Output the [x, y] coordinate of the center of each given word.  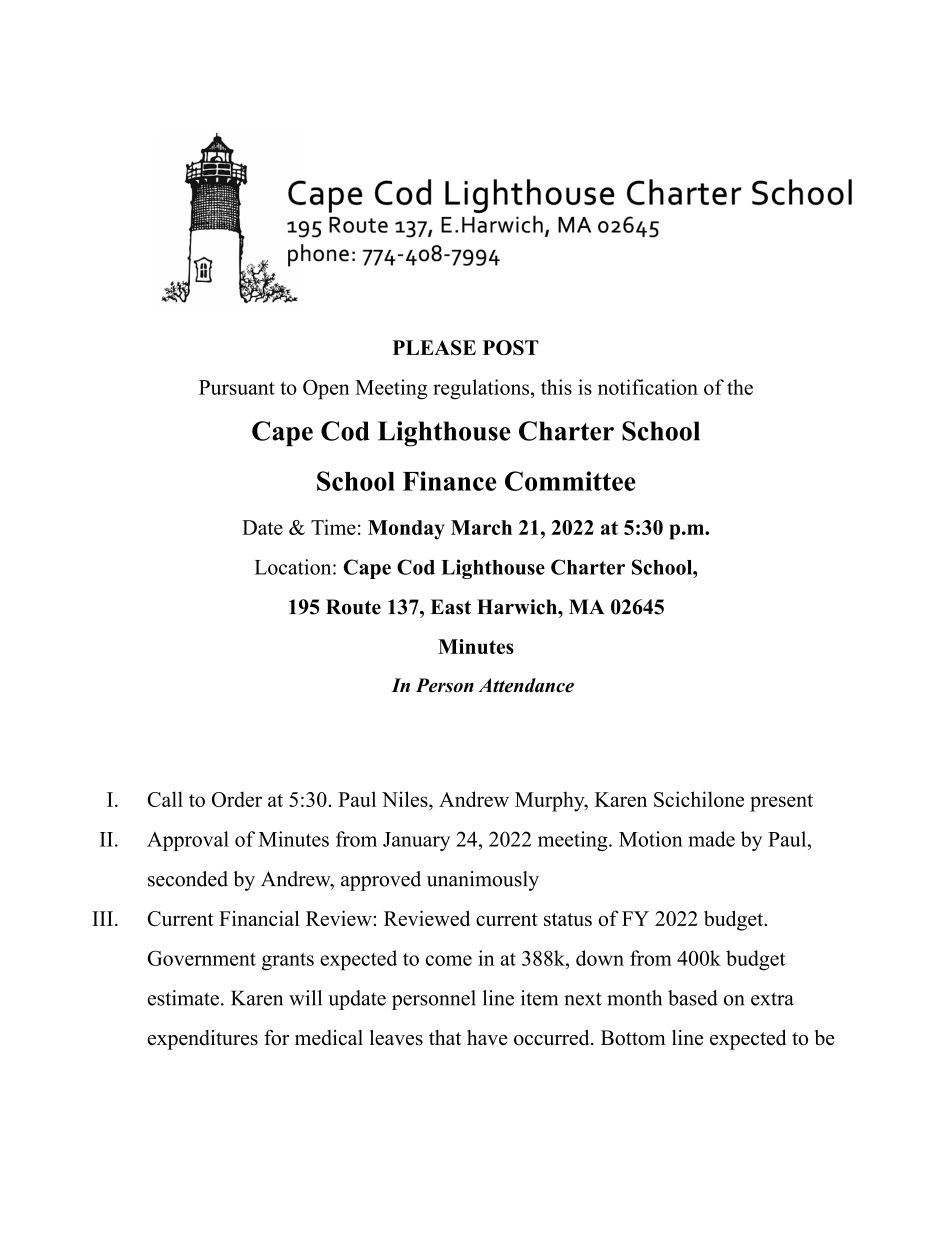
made [711, 839]
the [740, 387]
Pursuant [237, 387]
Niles [406, 799]
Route [353, 607]
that [445, 1037]
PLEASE [434, 348]
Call [165, 799]
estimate [183, 998]
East [451, 607]
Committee [570, 481]
